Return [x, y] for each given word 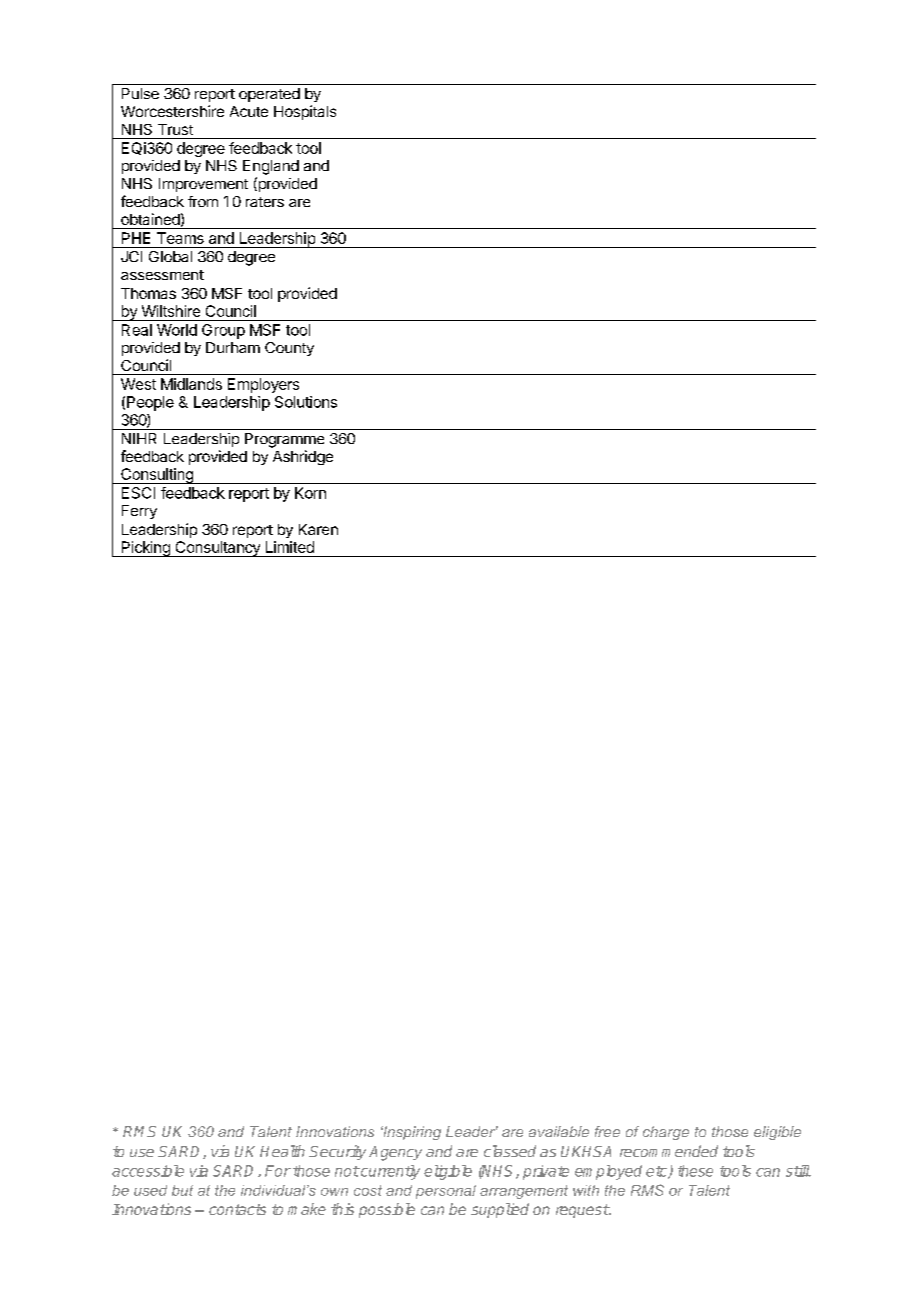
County [289, 349]
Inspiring [411, 1133]
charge [666, 1133]
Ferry [139, 512]
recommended [669, 1151]
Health [282, 1151]
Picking [145, 549]
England [271, 167]
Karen [318, 529]
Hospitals [305, 112]
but [182, 1190]
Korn [310, 493]
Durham [233, 347]
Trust [175, 129]
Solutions [306, 402]
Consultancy [217, 549]
